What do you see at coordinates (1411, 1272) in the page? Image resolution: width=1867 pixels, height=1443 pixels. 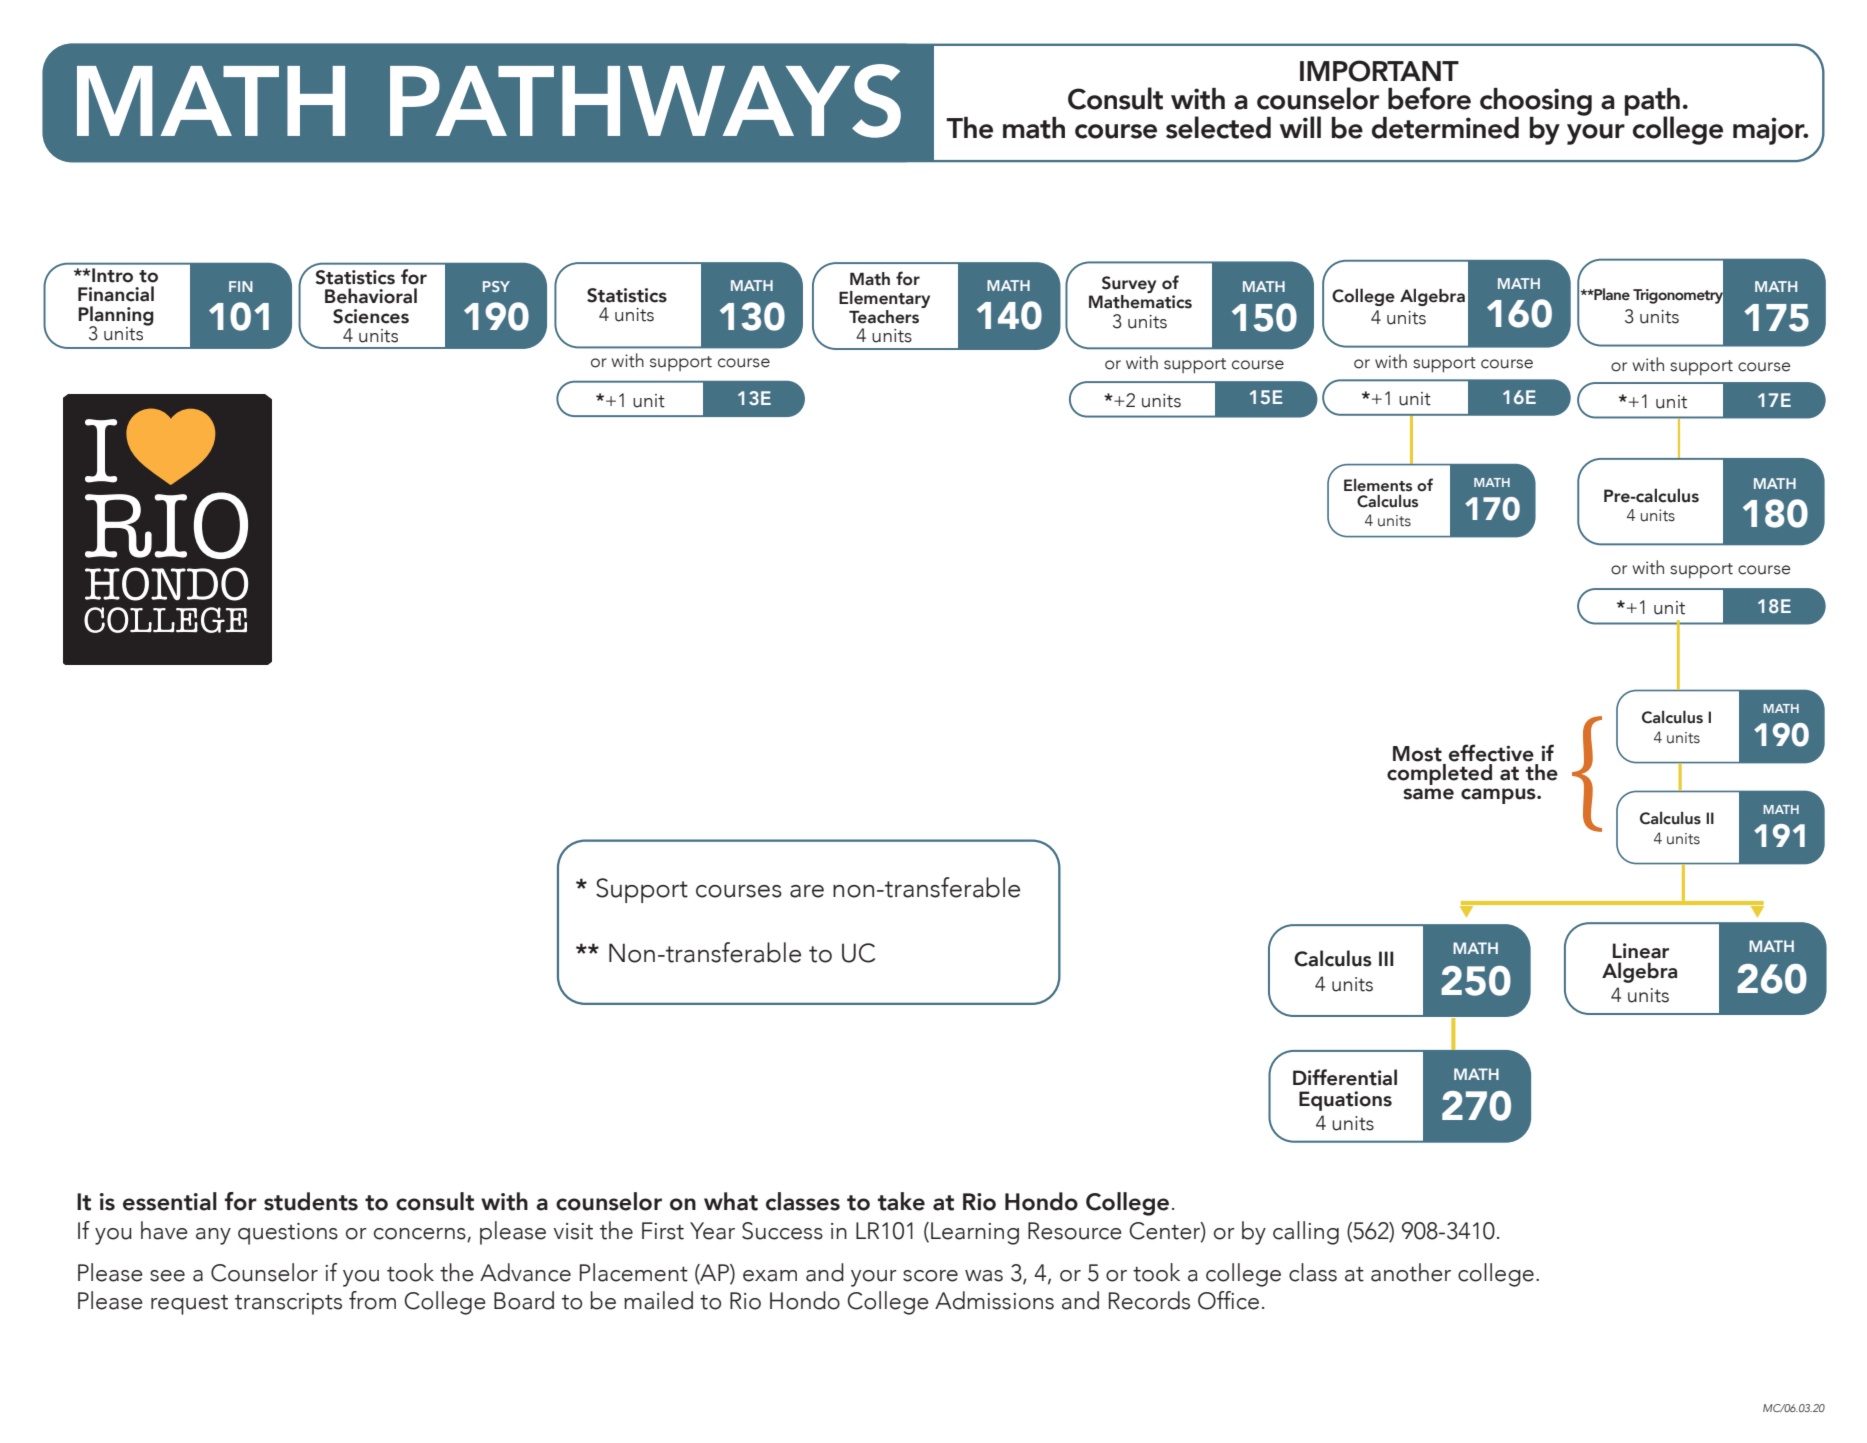 I see `another` at bounding box center [1411, 1272].
